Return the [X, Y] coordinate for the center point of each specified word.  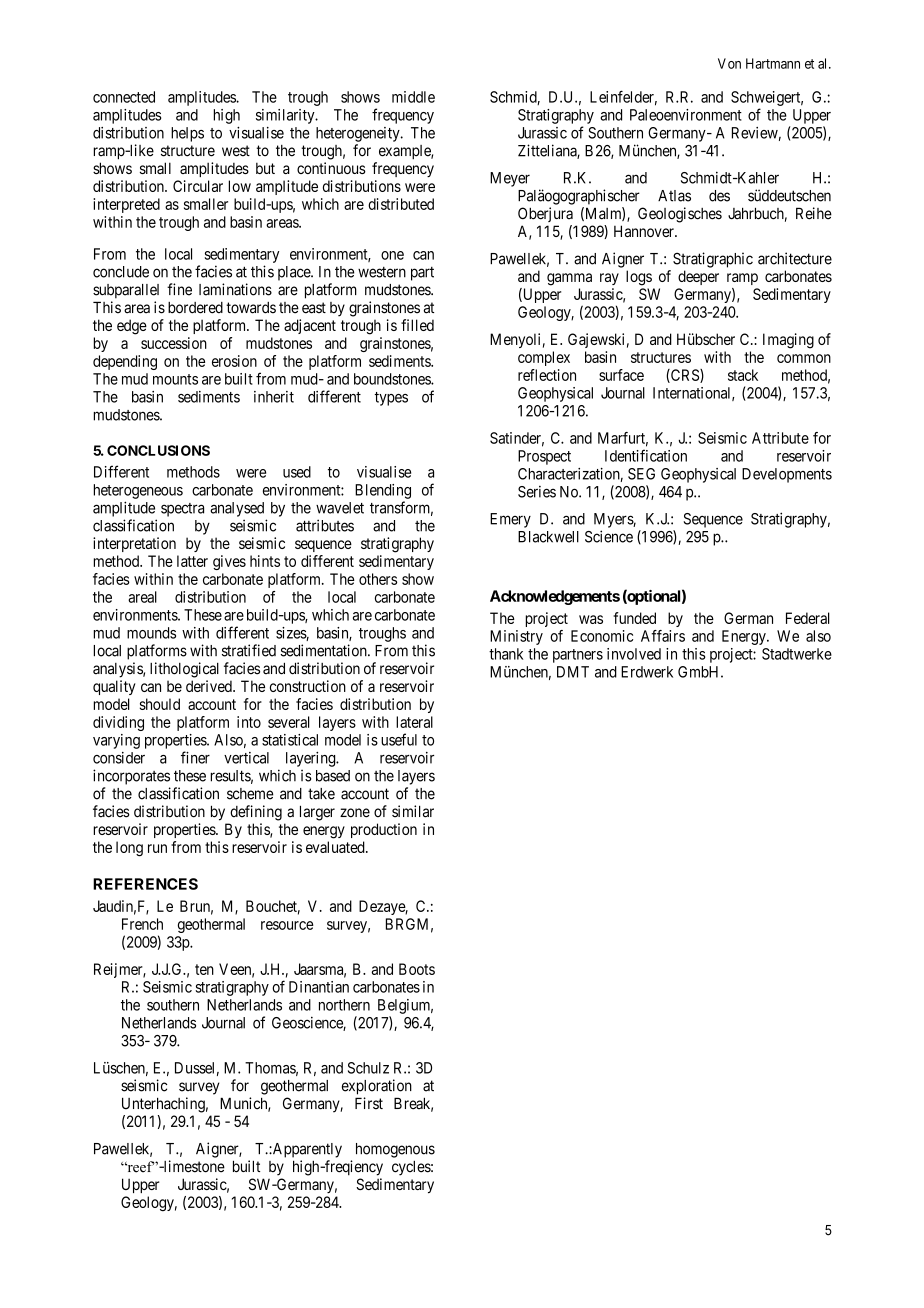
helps [187, 134]
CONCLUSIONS [158, 450]
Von [729, 63]
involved [634, 654]
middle [413, 97]
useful [399, 739]
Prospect [544, 457]
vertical [246, 758]
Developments [787, 475]
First [369, 1103]
